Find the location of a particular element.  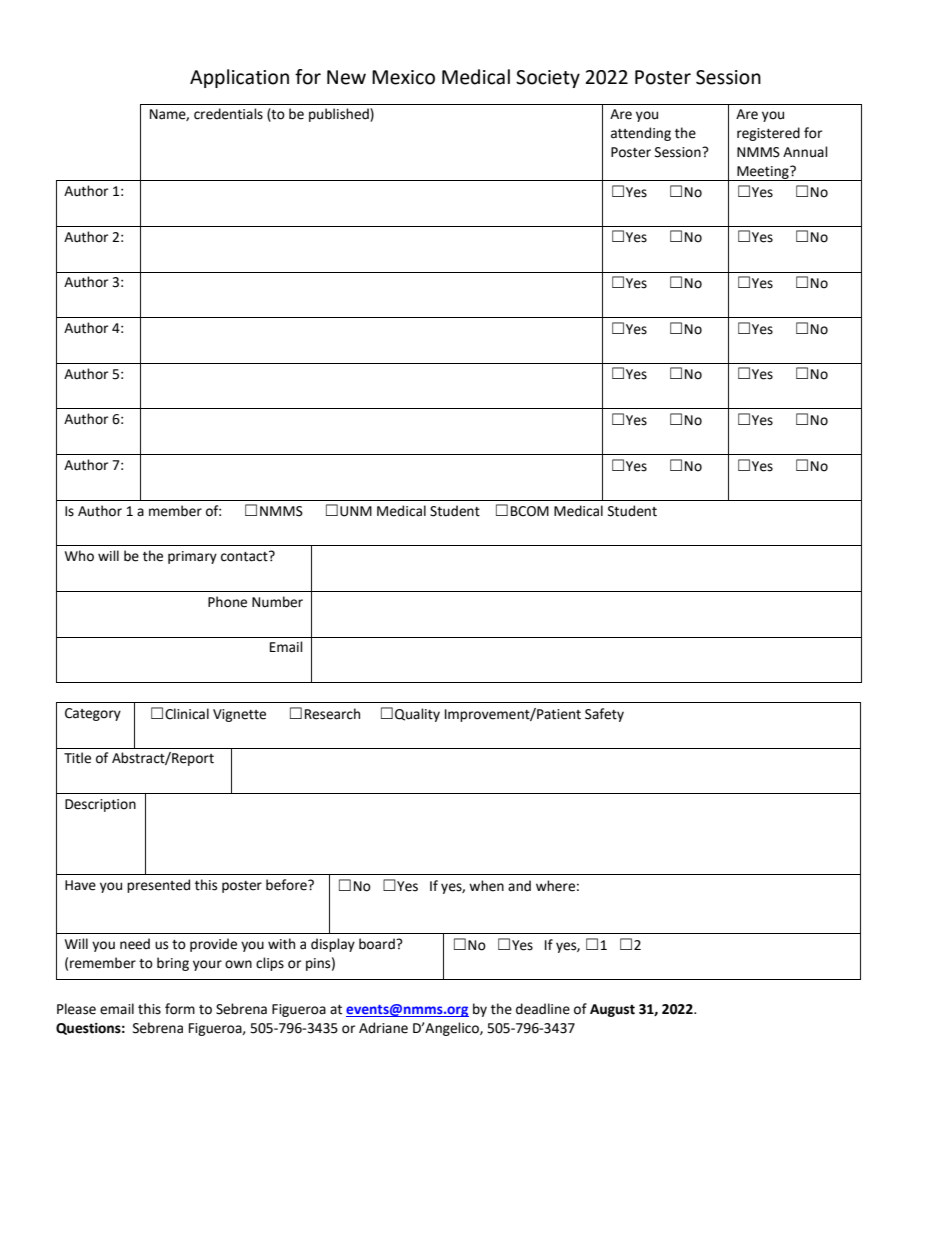

primary is located at coordinates (192, 557).
